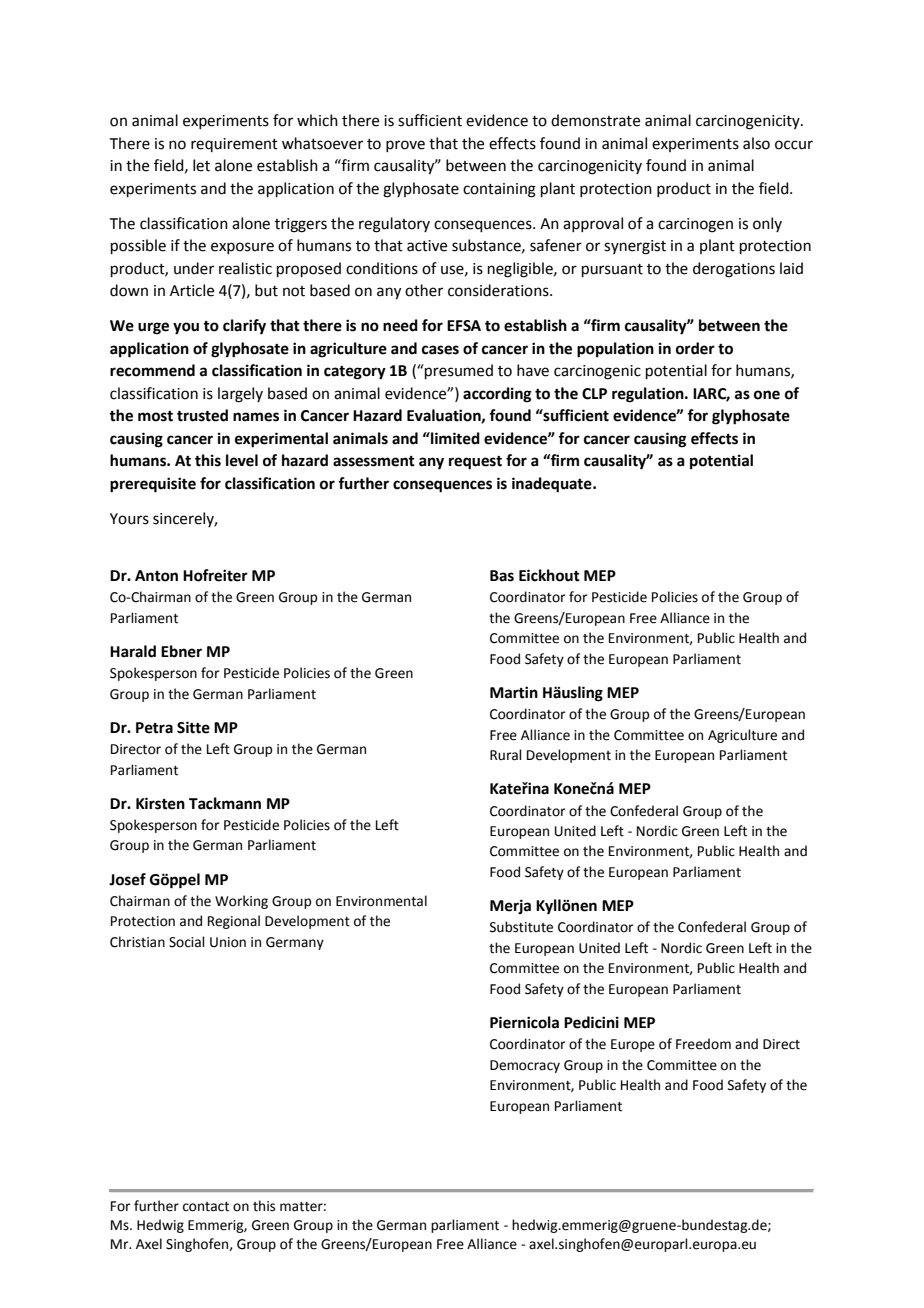 This document has height=1308, width=924. I want to click on let, so click(201, 165).
